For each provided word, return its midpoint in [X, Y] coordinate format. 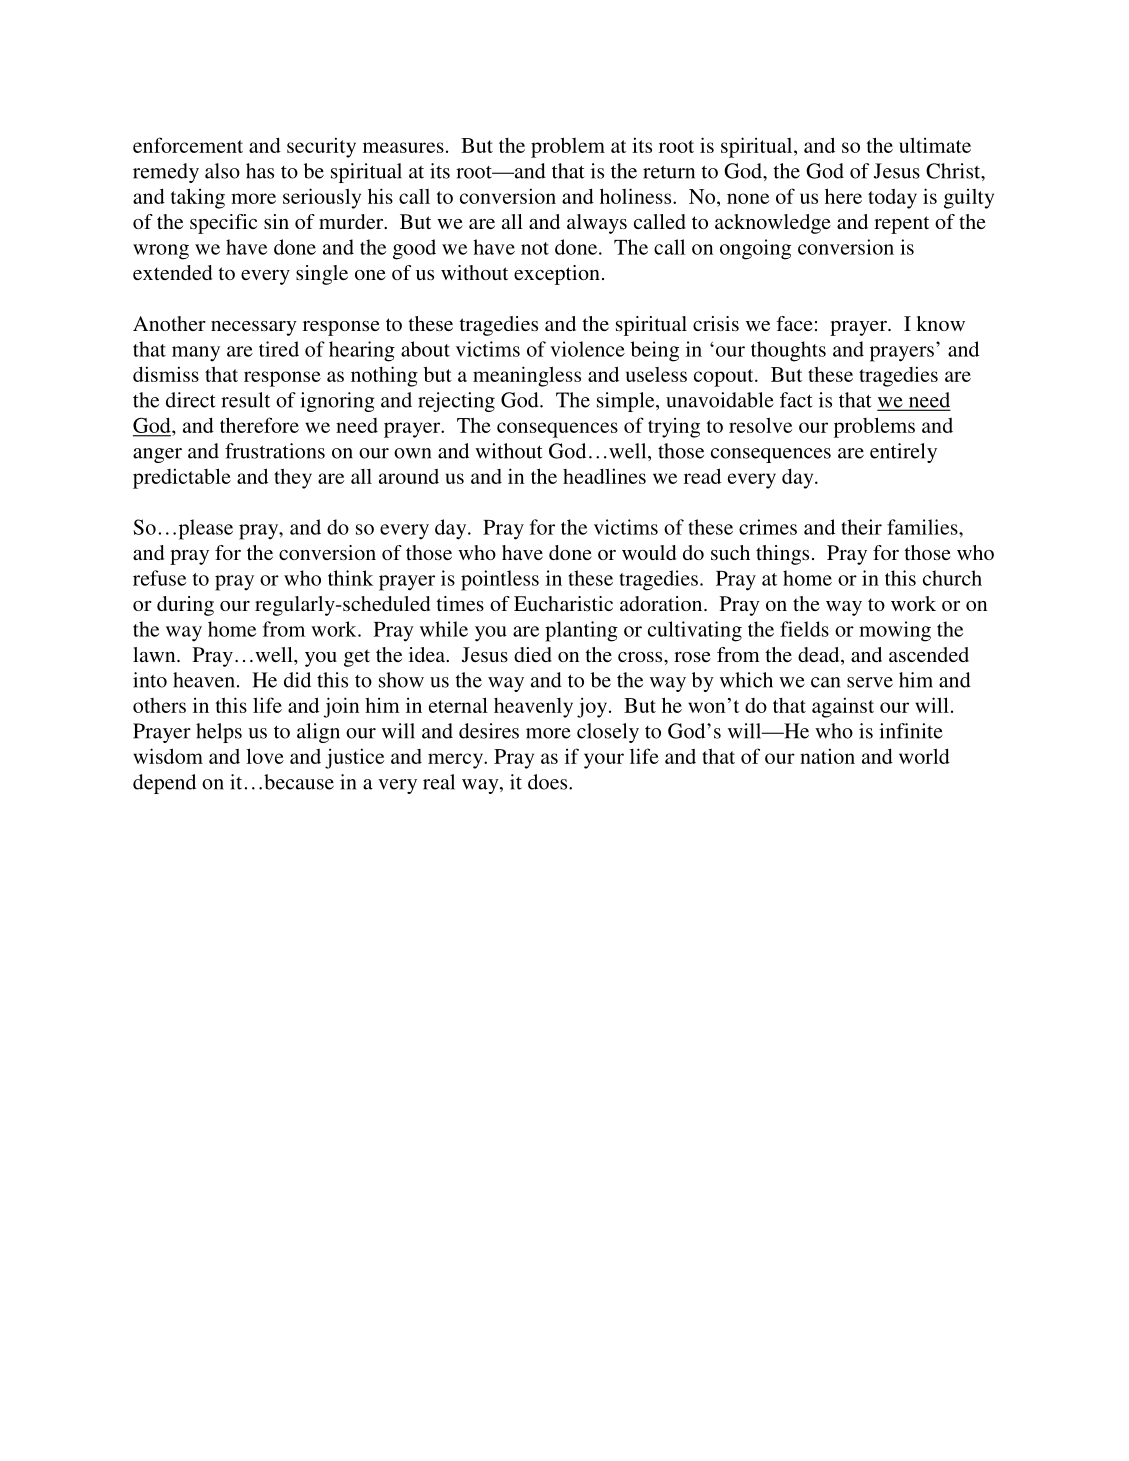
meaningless [527, 376]
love [265, 756]
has [260, 171]
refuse [159, 578]
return [669, 172]
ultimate [935, 145]
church [952, 578]
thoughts [788, 351]
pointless [500, 580]
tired [279, 349]
